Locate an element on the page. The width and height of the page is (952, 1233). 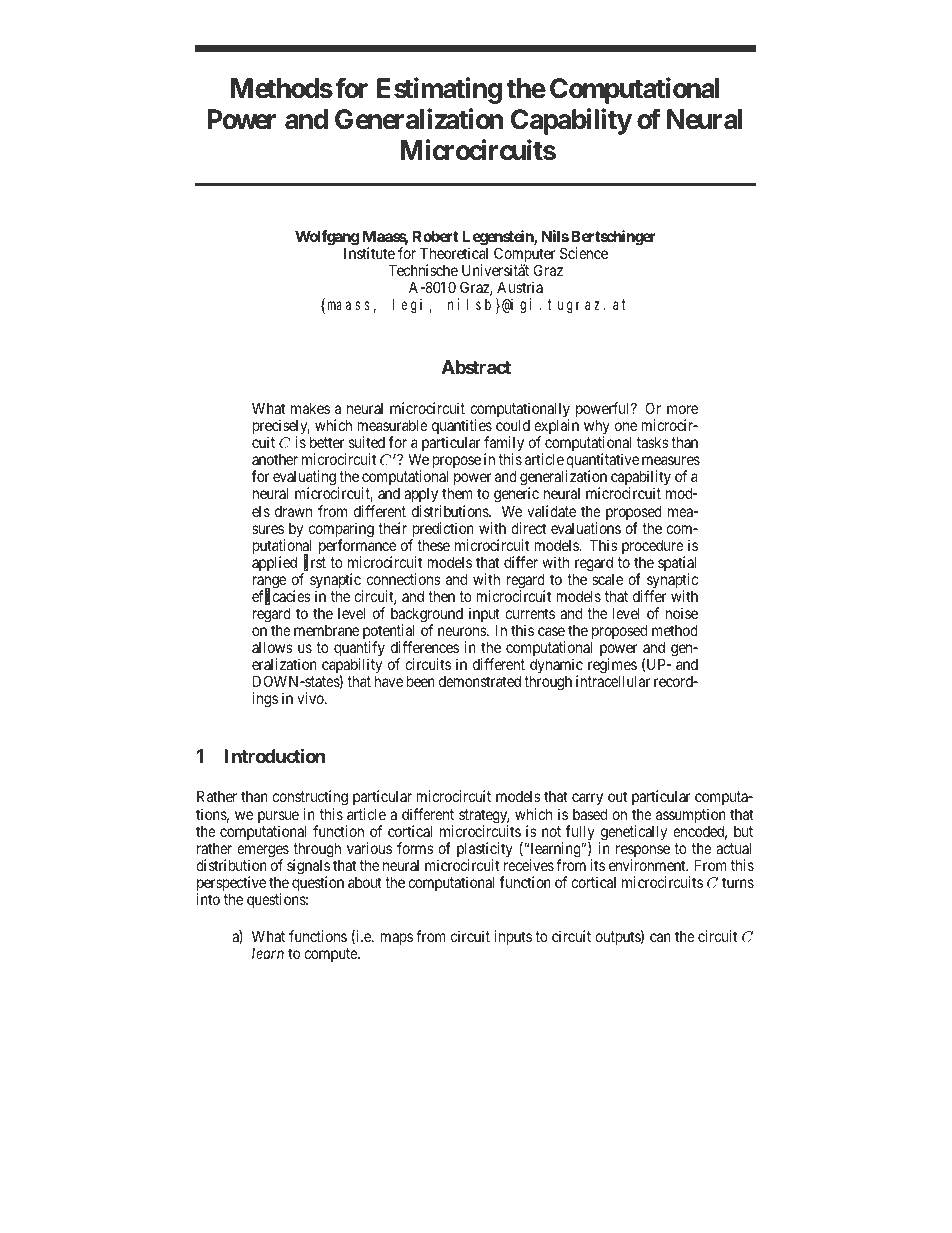
maps is located at coordinates (397, 939).
